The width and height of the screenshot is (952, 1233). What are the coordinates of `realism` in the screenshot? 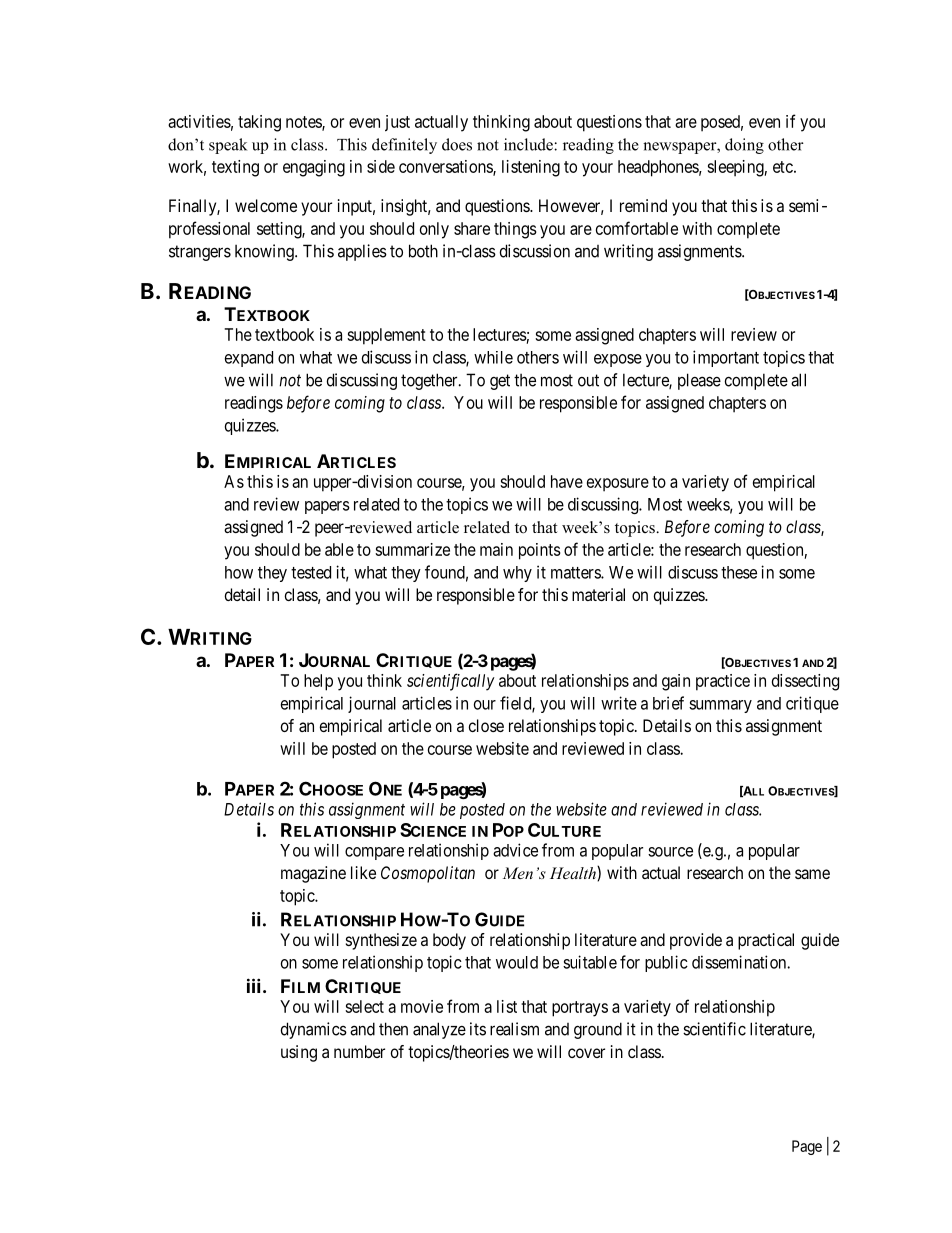 It's located at (514, 1029).
